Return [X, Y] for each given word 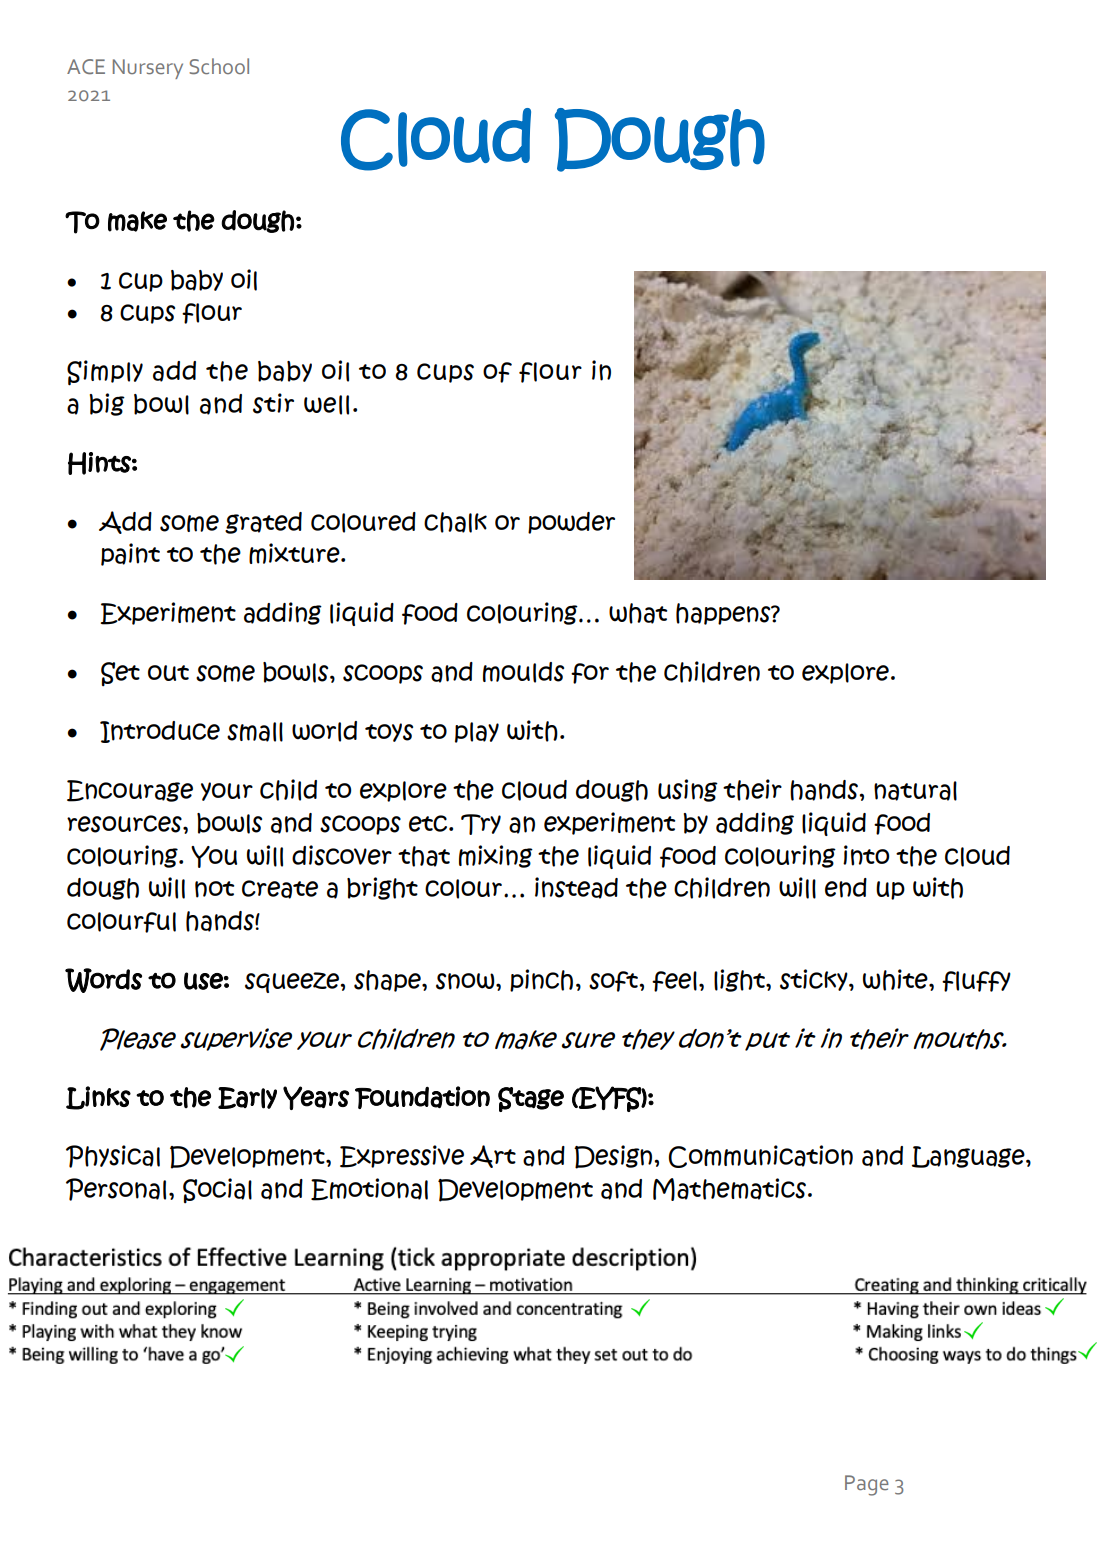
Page [867, 1485]
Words [103, 980]
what [638, 613]
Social [217, 1191]
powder [571, 523]
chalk [455, 522]
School [219, 66]
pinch [541, 980]
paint [130, 554]
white [896, 980]
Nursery [148, 69]
